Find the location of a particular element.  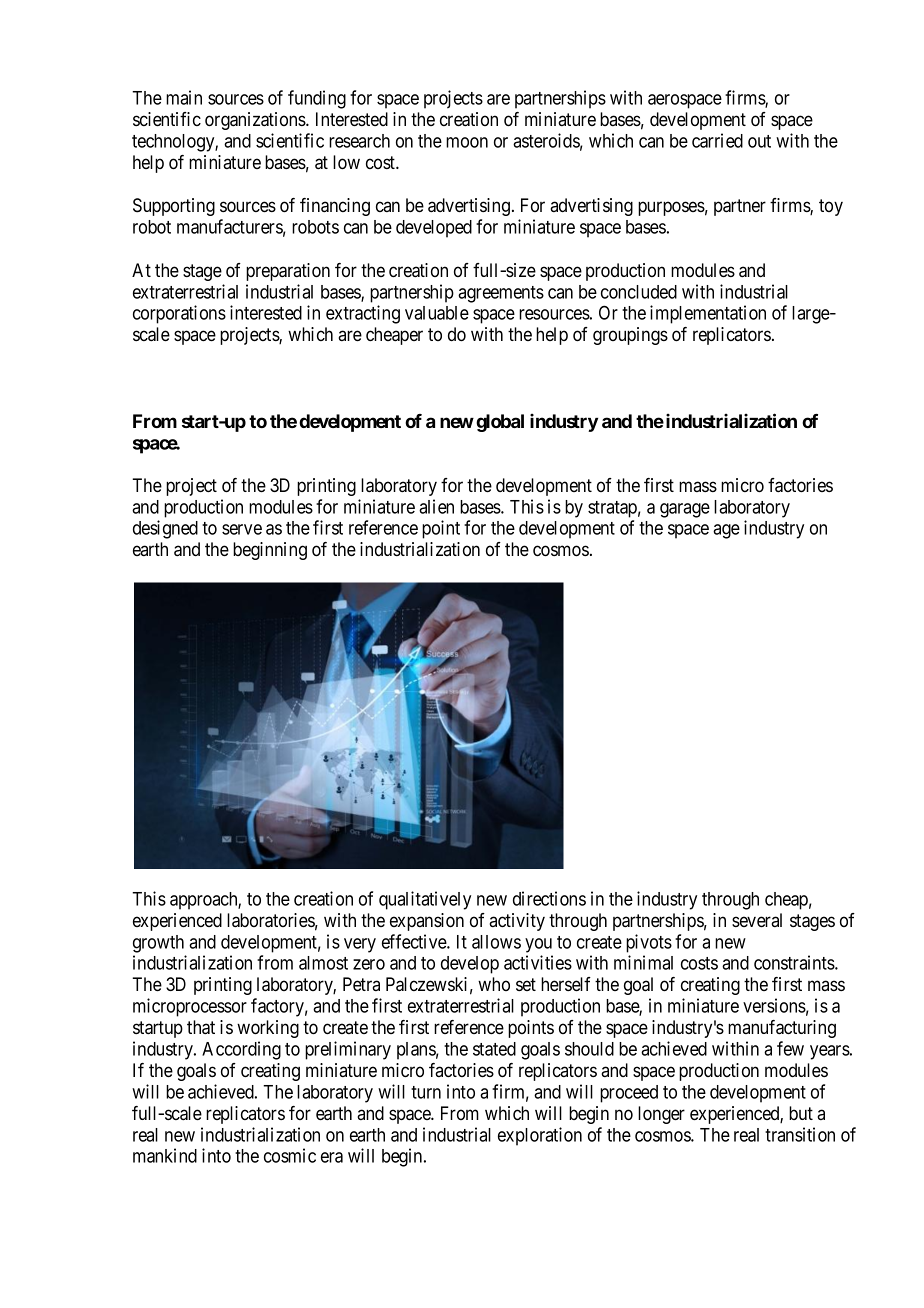

alien is located at coordinates (436, 506).
